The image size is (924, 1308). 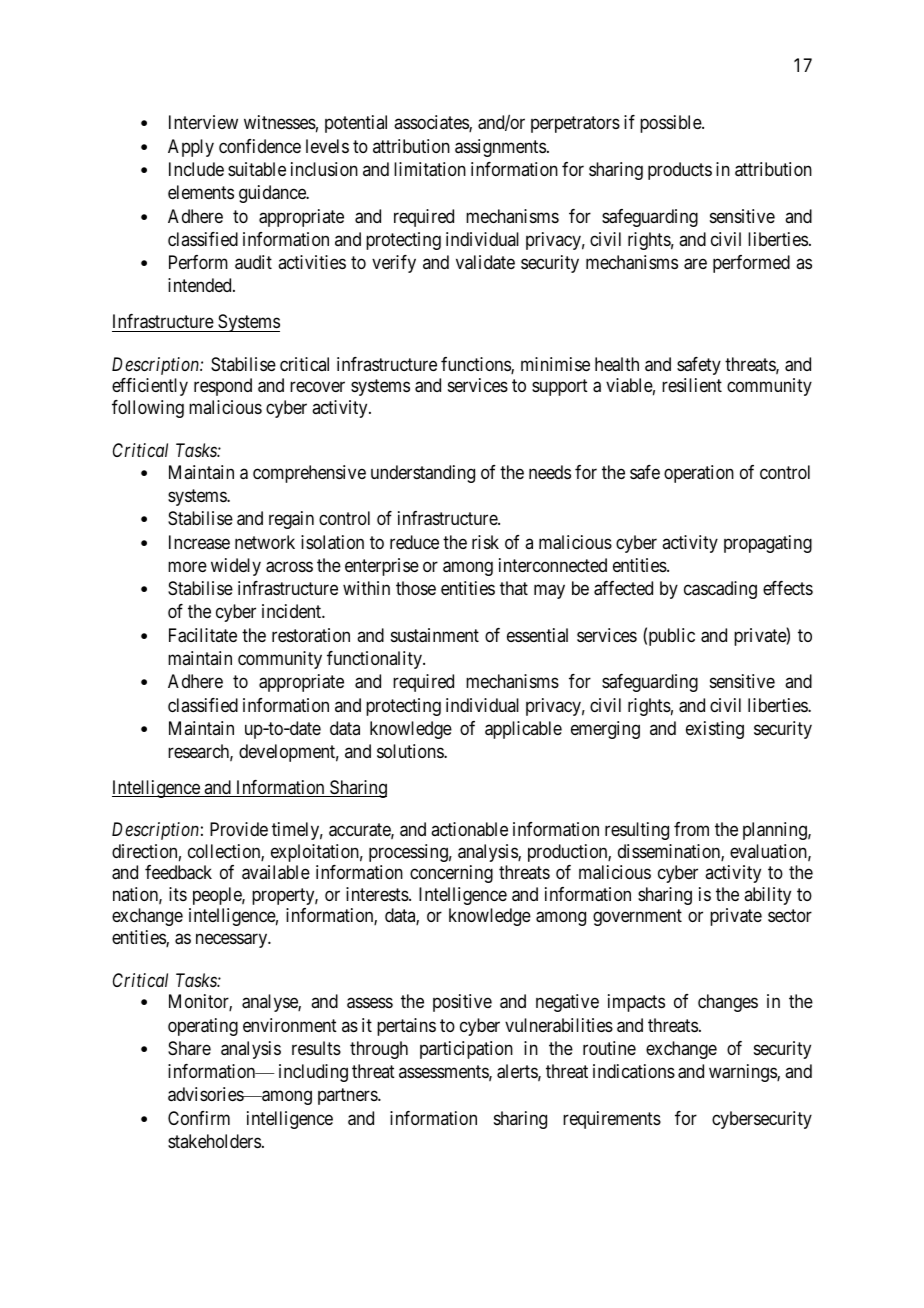 I want to click on assignments, so click(x=500, y=148).
